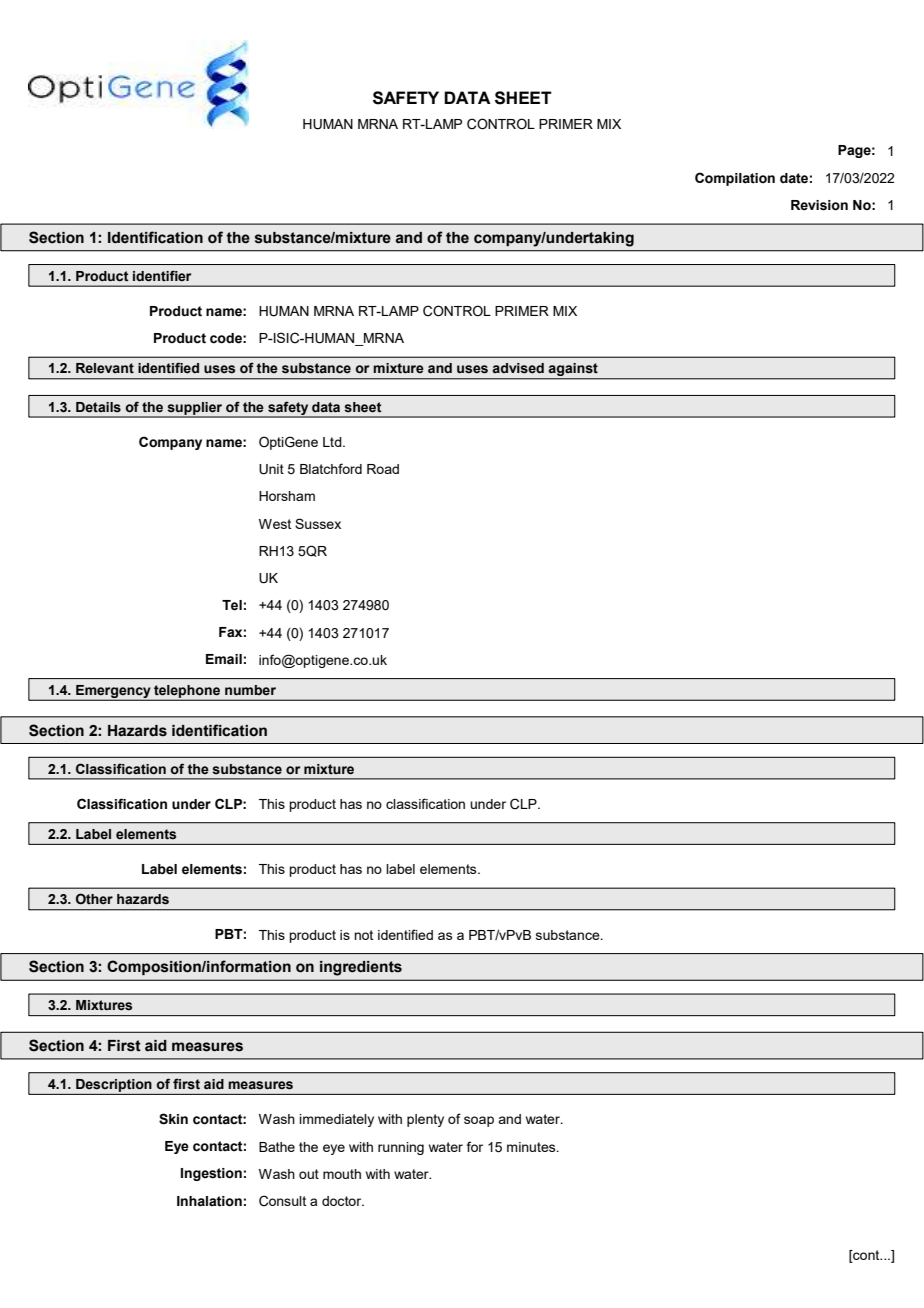 This screenshot has width=924, height=1308. I want to click on Compilation, so click(735, 179).
